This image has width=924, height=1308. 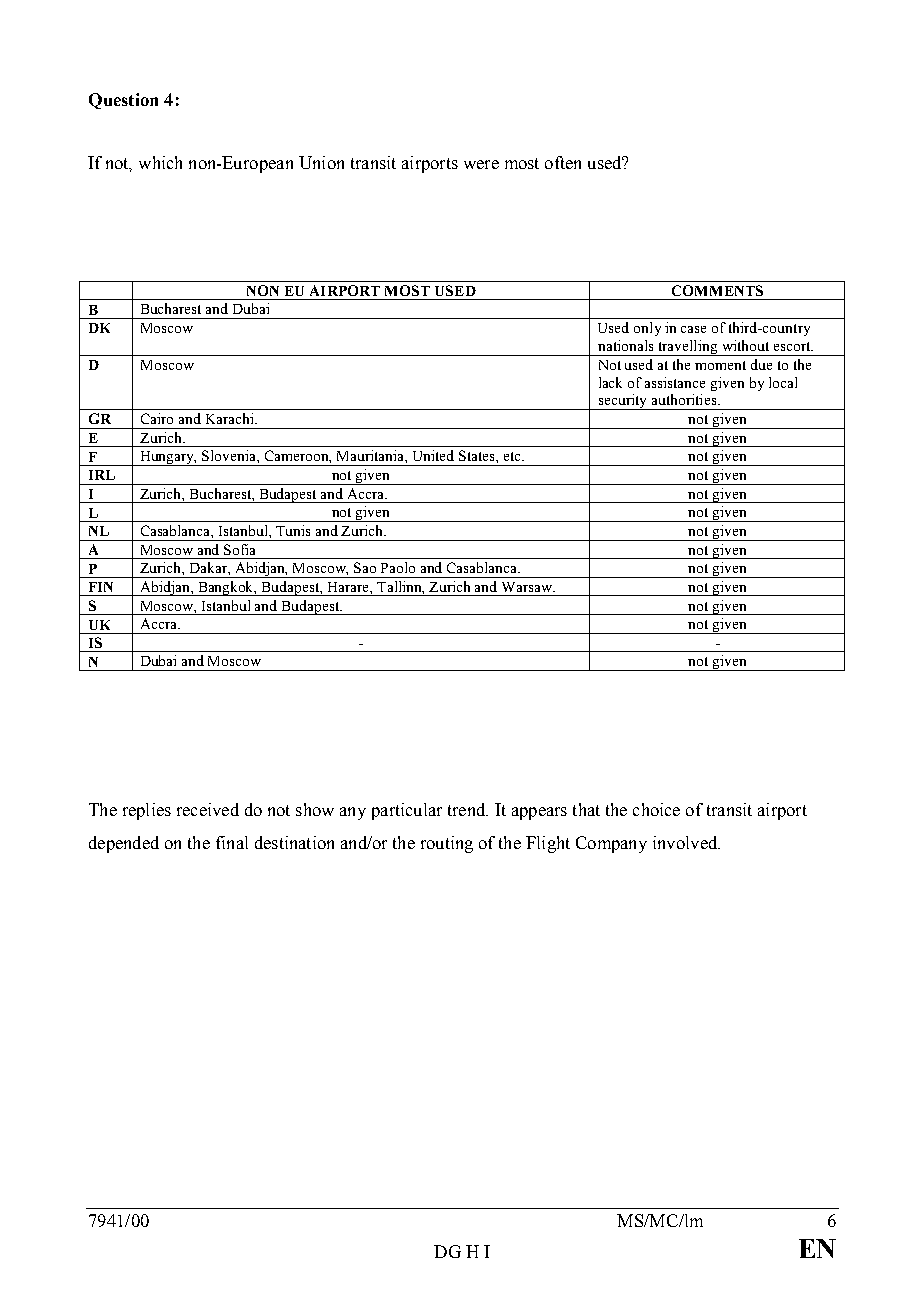 I want to click on Hungary, so click(x=167, y=458).
